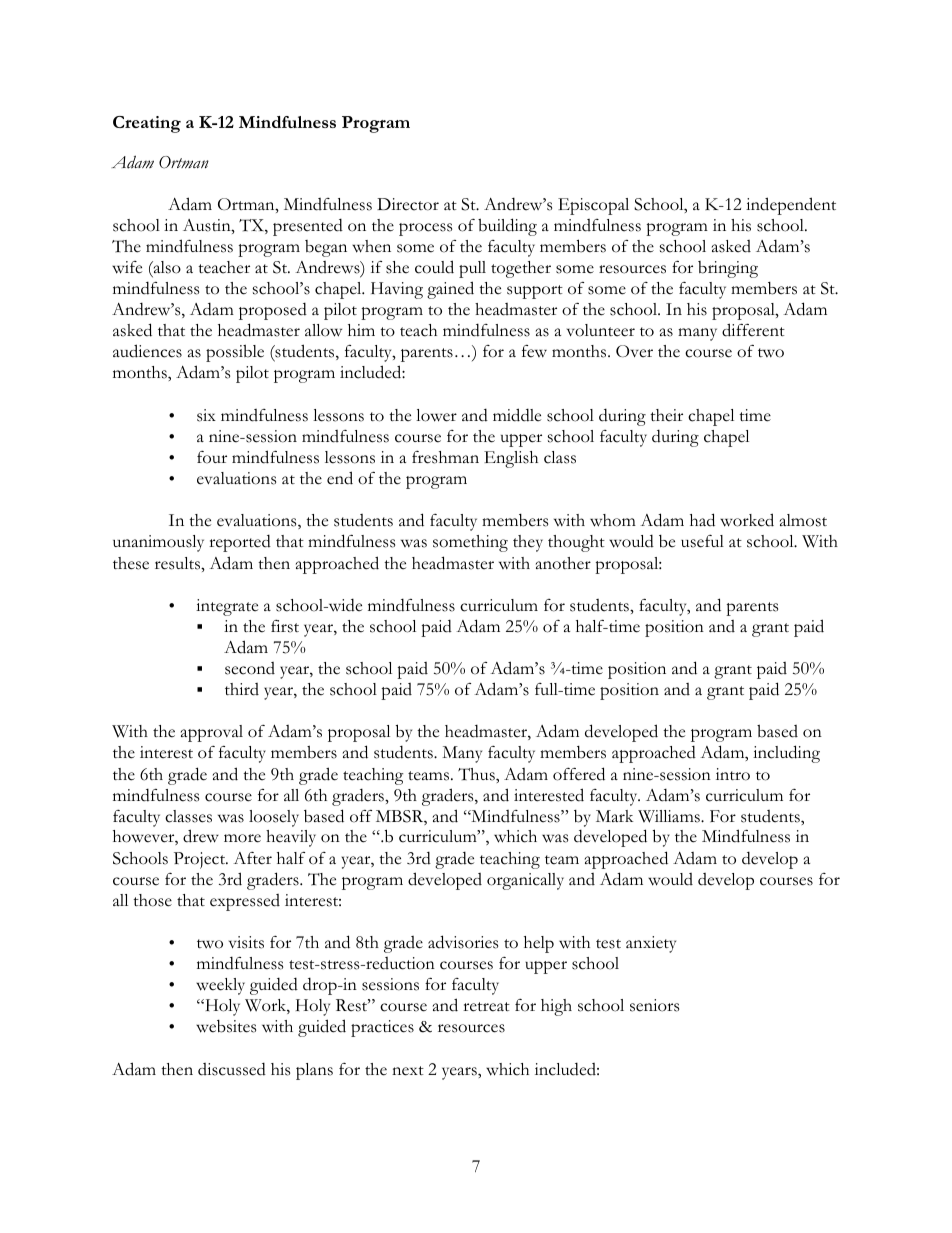  What do you see at coordinates (226, 1026) in the image?
I see `websites` at bounding box center [226, 1026].
